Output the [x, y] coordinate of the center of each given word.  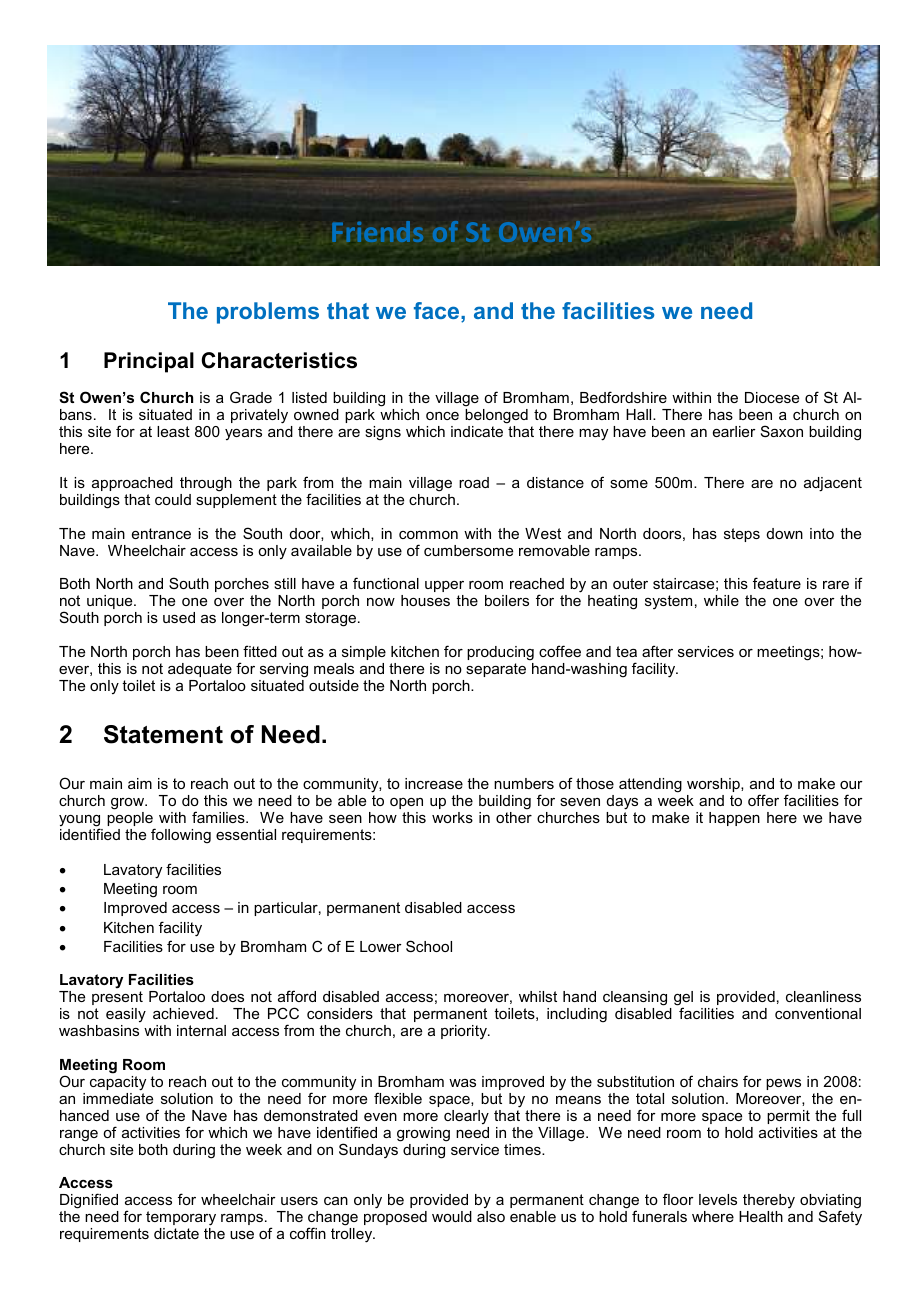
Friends [377, 231]
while [721, 600]
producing [500, 653]
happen [734, 819]
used [179, 617]
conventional [818, 1013]
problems [268, 313]
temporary [181, 1218]
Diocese [772, 397]
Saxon [782, 431]
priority [465, 1032]
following [181, 836]
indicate [477, 431]
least [173, 431]
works [452, 817]
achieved [183, 1013]
